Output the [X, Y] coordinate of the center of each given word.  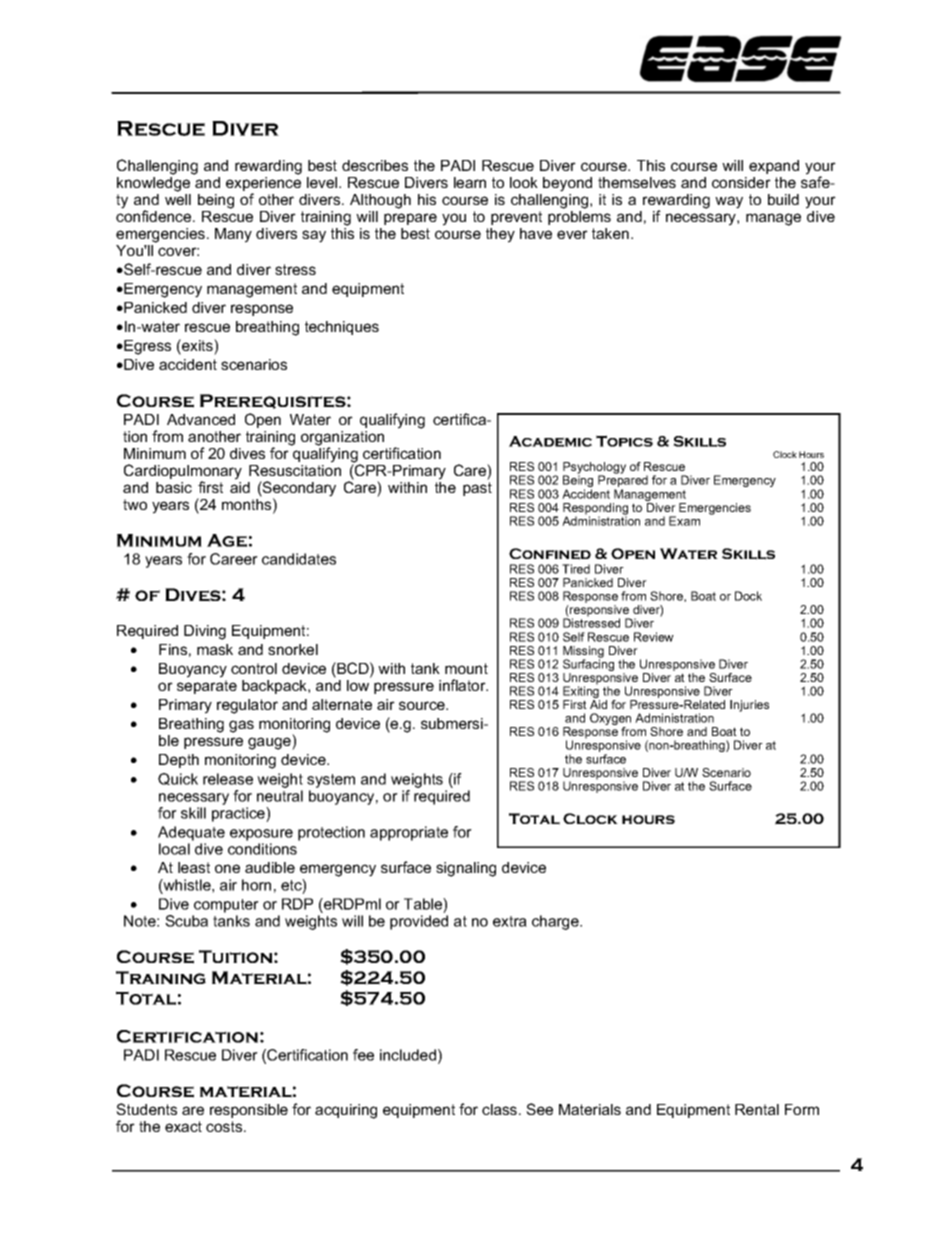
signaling [466, 869]
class [501, 1109]
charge [556, 922]
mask [215, 649]
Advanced [201, 419]
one [227, 868]
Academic [550, 441]
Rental [757, 1109]
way [729, 202]
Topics [624, 441]
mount [466, 668]
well [178, 199]
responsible [249, 1111]
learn [470, 182]
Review [654, 637]
